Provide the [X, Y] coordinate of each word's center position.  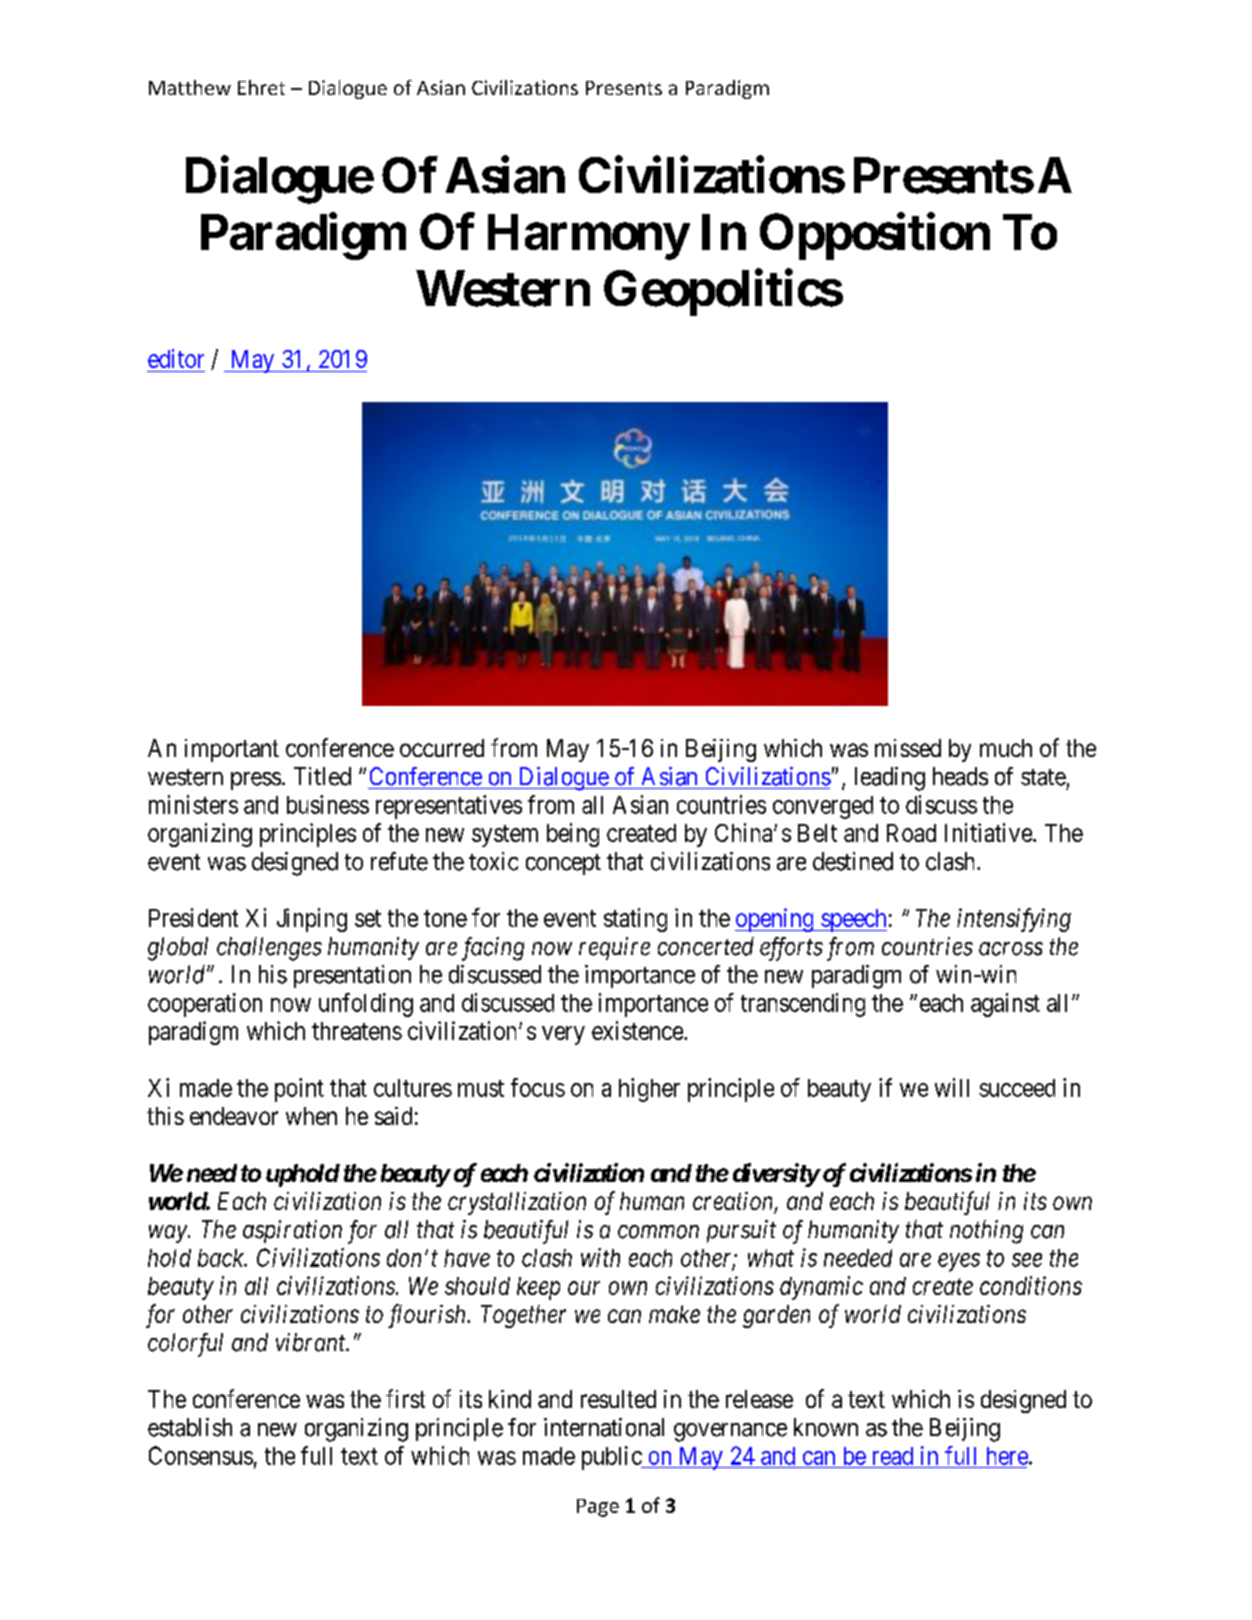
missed [908, 748]
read [893, 1456]
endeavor [234, 1116]
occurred [442, 748]
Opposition [875, 236]
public [612, 1458]
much [1006, 748]
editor [176, 358]
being [573, 835]
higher [649, 1090]
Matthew [190, 87]
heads [960, 776]
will [952, 1087]
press [256, 781]
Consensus [201, 1455]
